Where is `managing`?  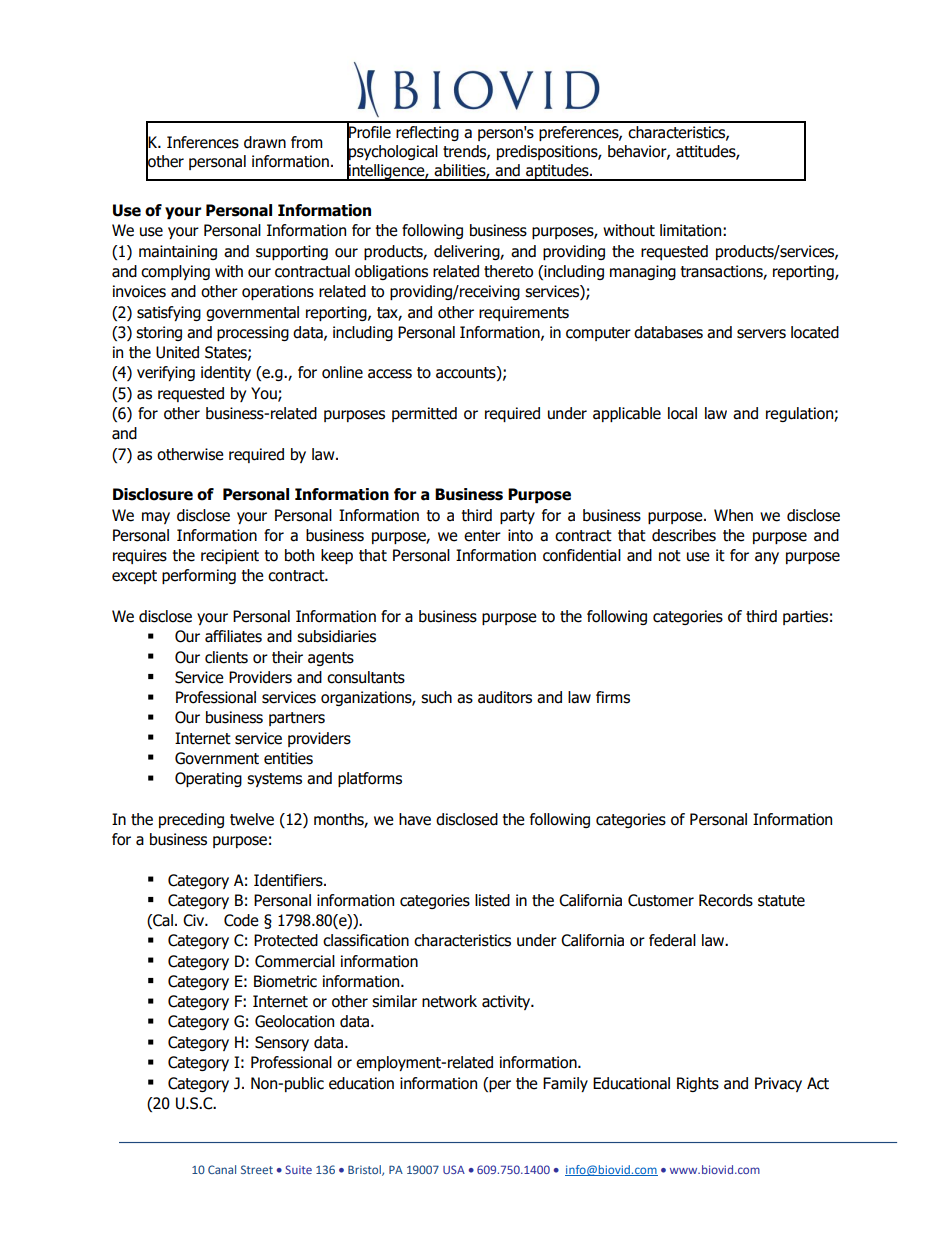 managing is located at coordinates (643, 272).
